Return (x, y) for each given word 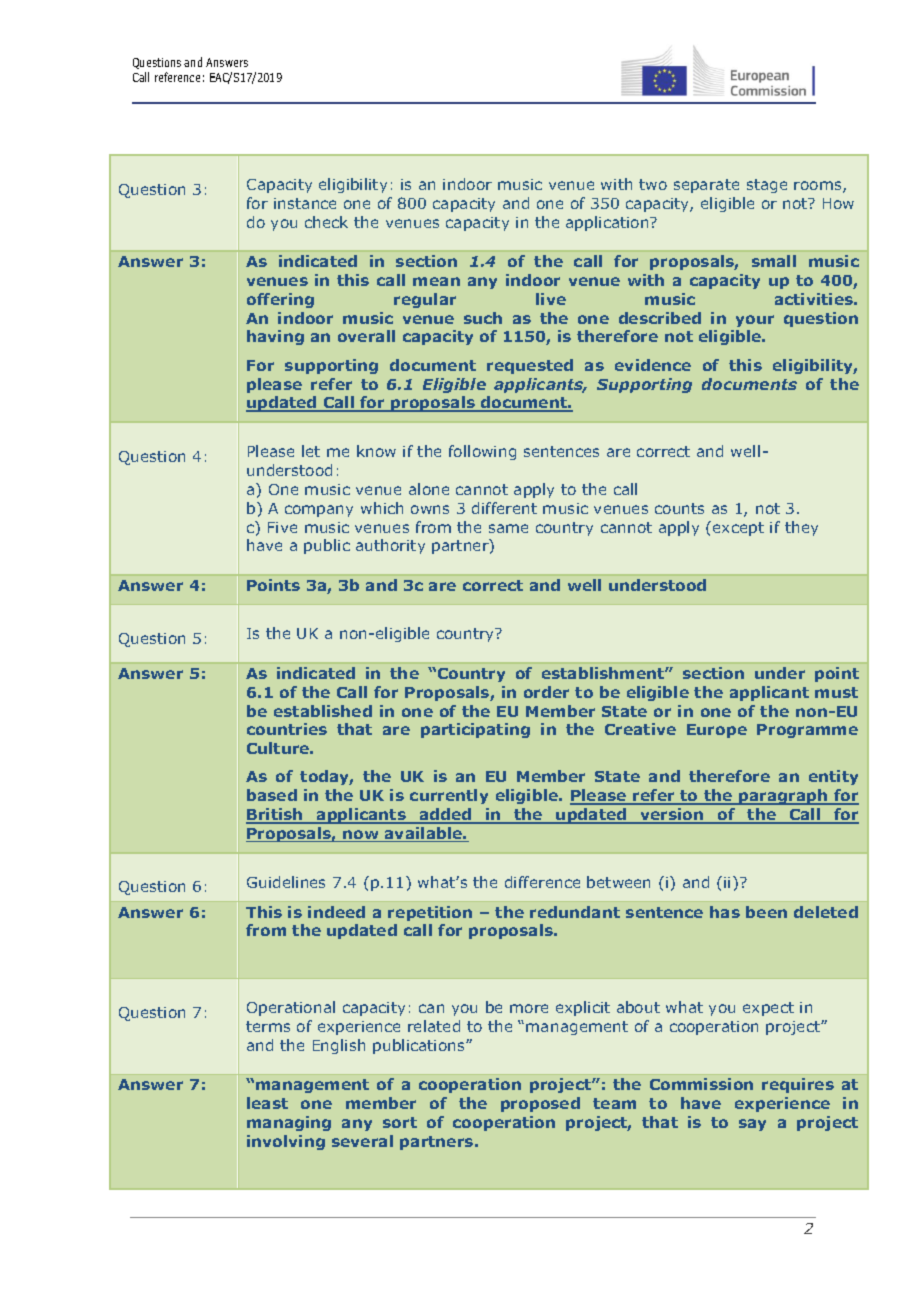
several (362, 1141)
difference (542, 882)
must (836, 692)
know (376, 451)
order (546, 692)
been (766, 912)
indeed (336, 912)
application (608, 223)
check (326, 222)
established (323, 711)
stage (767, 186)
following (482, 452)
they (801, 528)
